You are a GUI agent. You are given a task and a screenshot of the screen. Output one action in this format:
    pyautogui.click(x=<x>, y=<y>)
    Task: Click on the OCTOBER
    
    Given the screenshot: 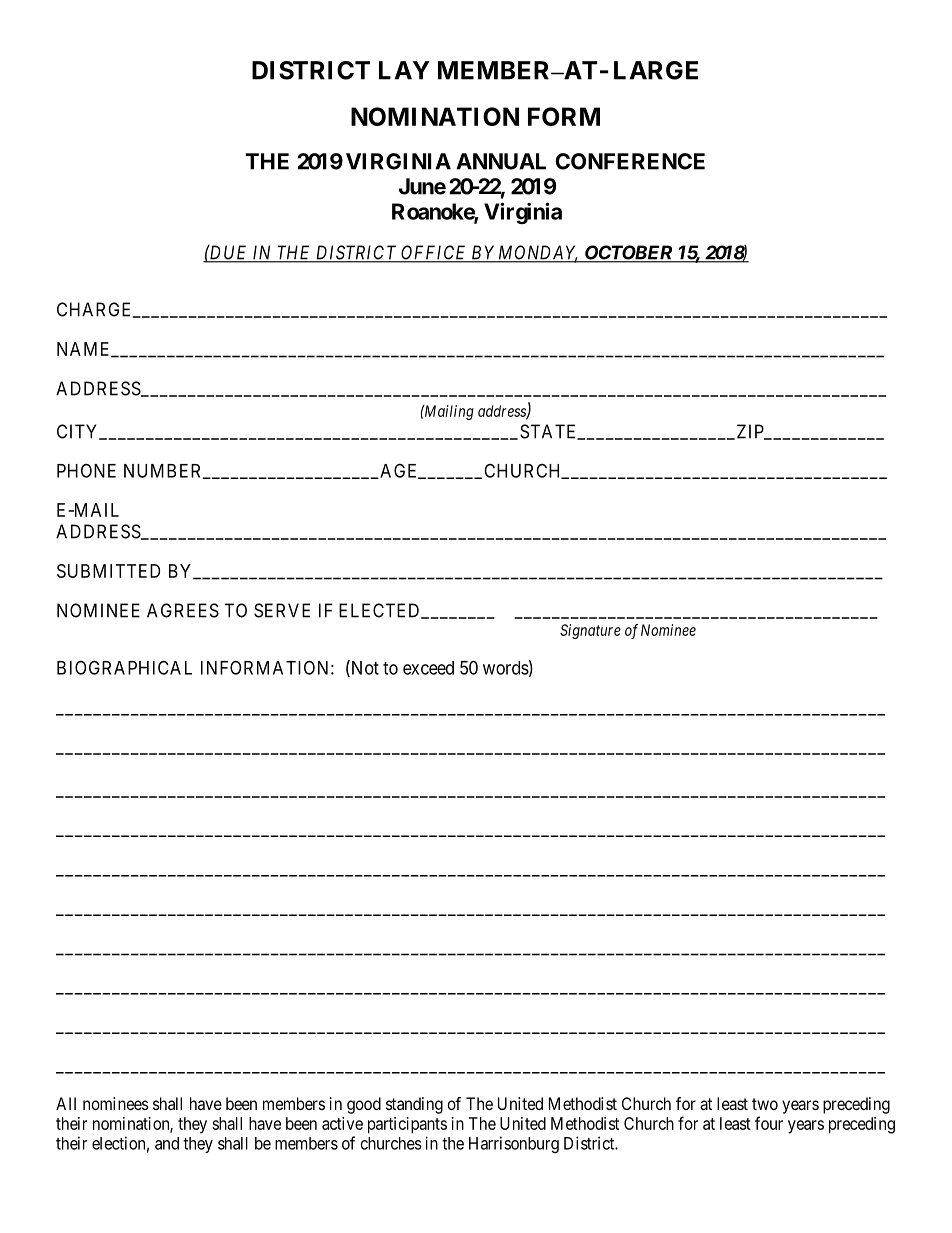 What is the action you would take?
    pyautogui.click(x=628, y=253)
